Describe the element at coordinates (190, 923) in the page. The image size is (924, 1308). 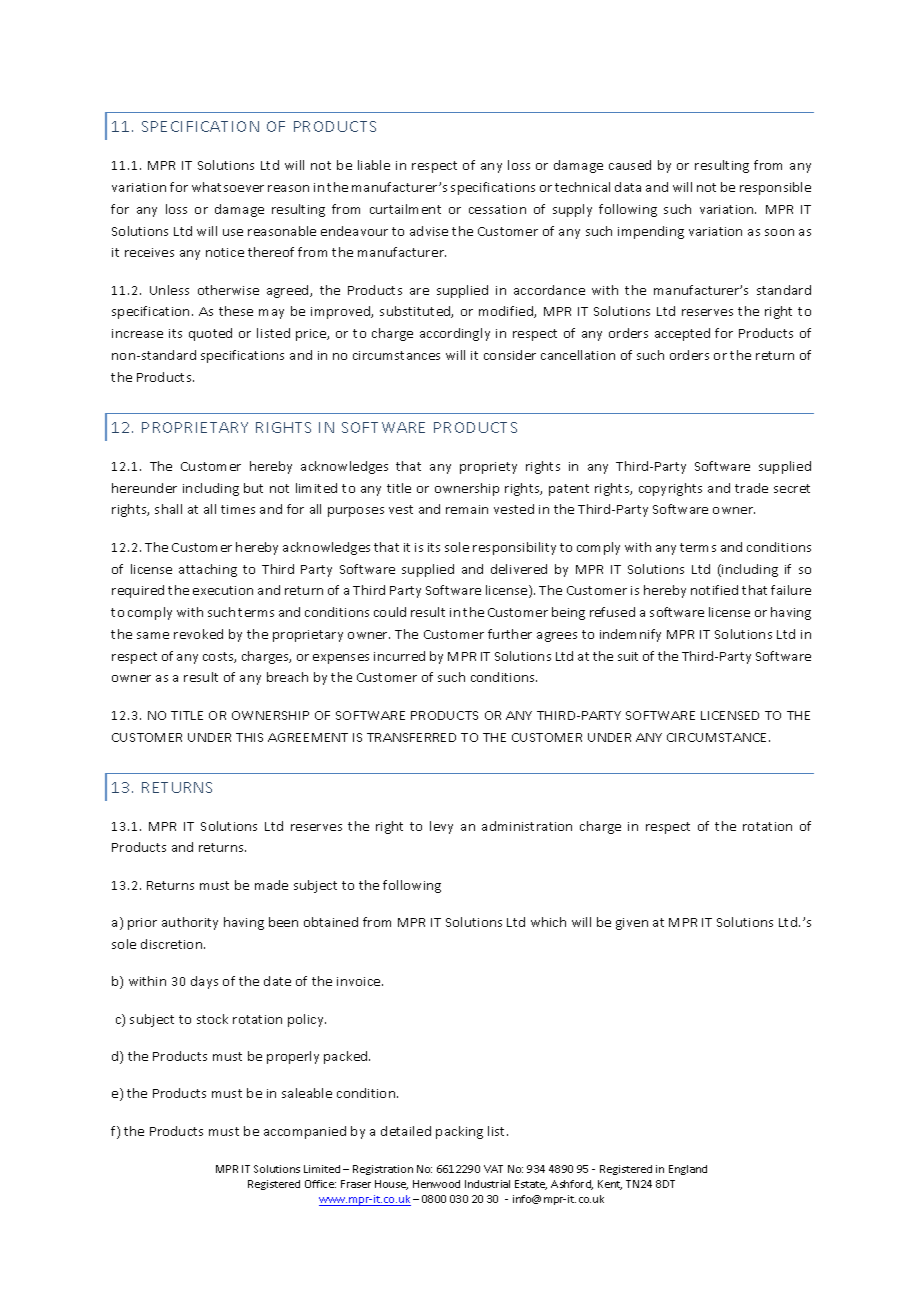
I see `authority` at that location.
